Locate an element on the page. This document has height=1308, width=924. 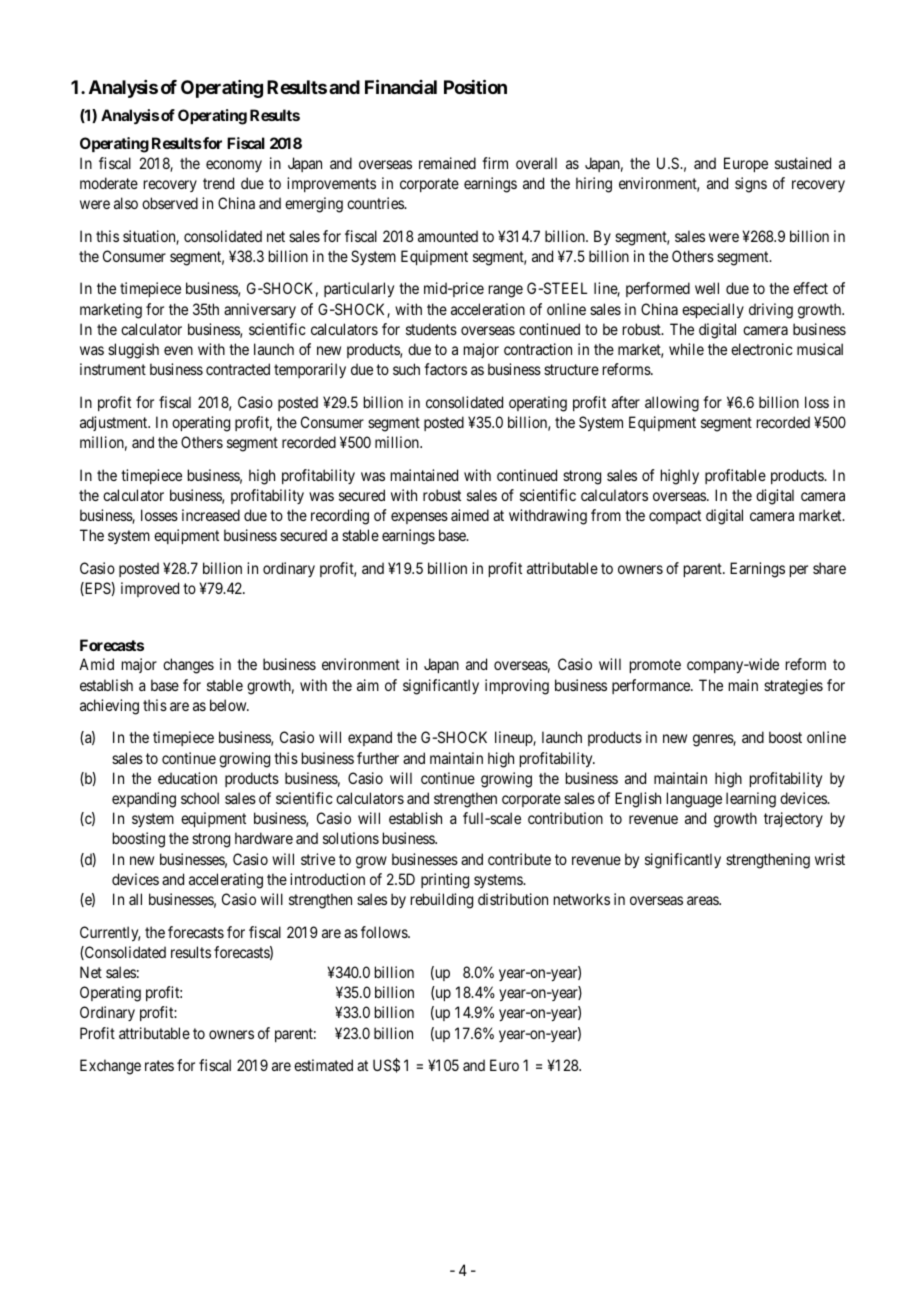
Position is located at coordinates (475, 86).
